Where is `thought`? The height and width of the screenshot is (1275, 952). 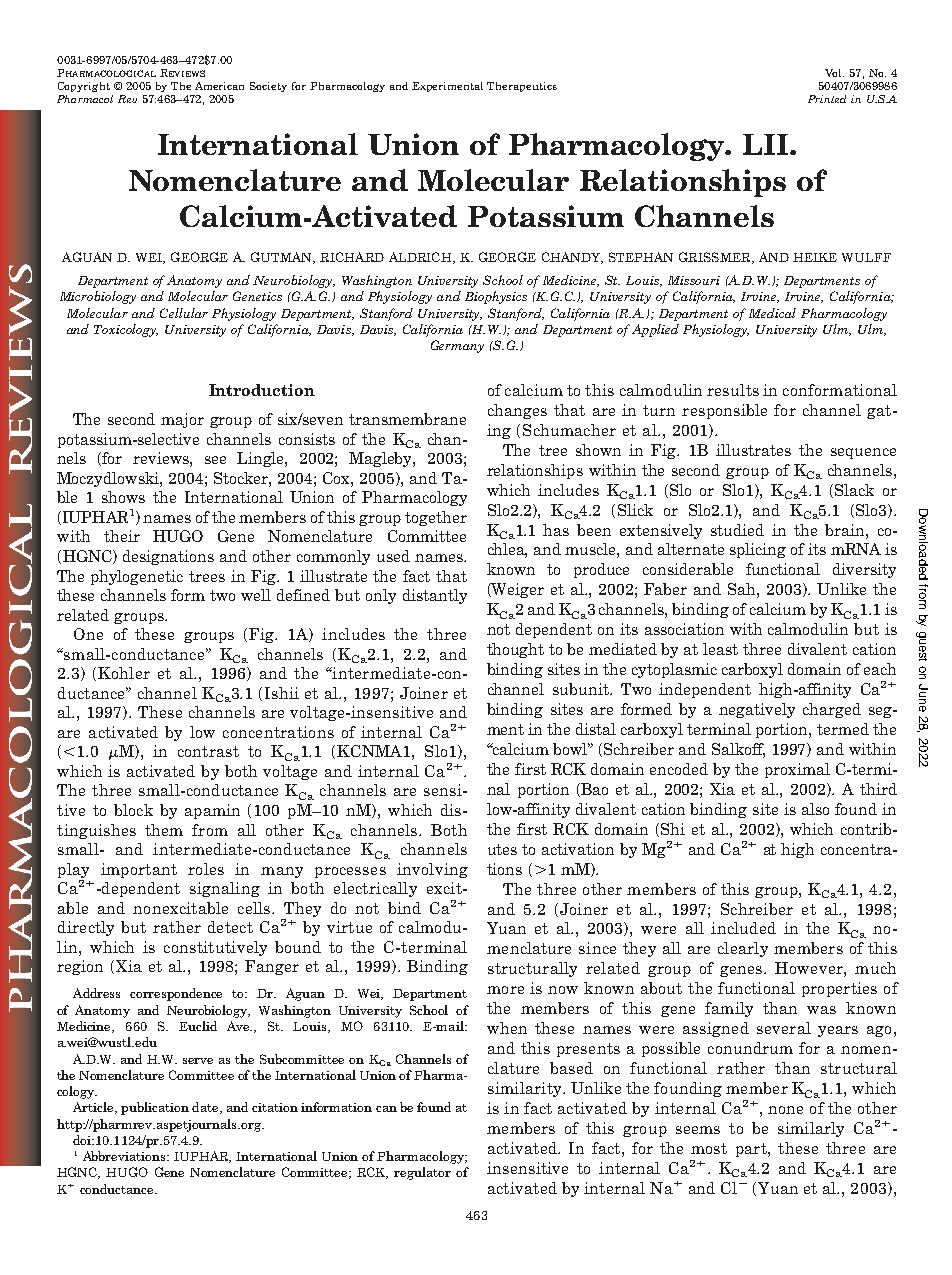 thought is located at coordinates (515, 650).
